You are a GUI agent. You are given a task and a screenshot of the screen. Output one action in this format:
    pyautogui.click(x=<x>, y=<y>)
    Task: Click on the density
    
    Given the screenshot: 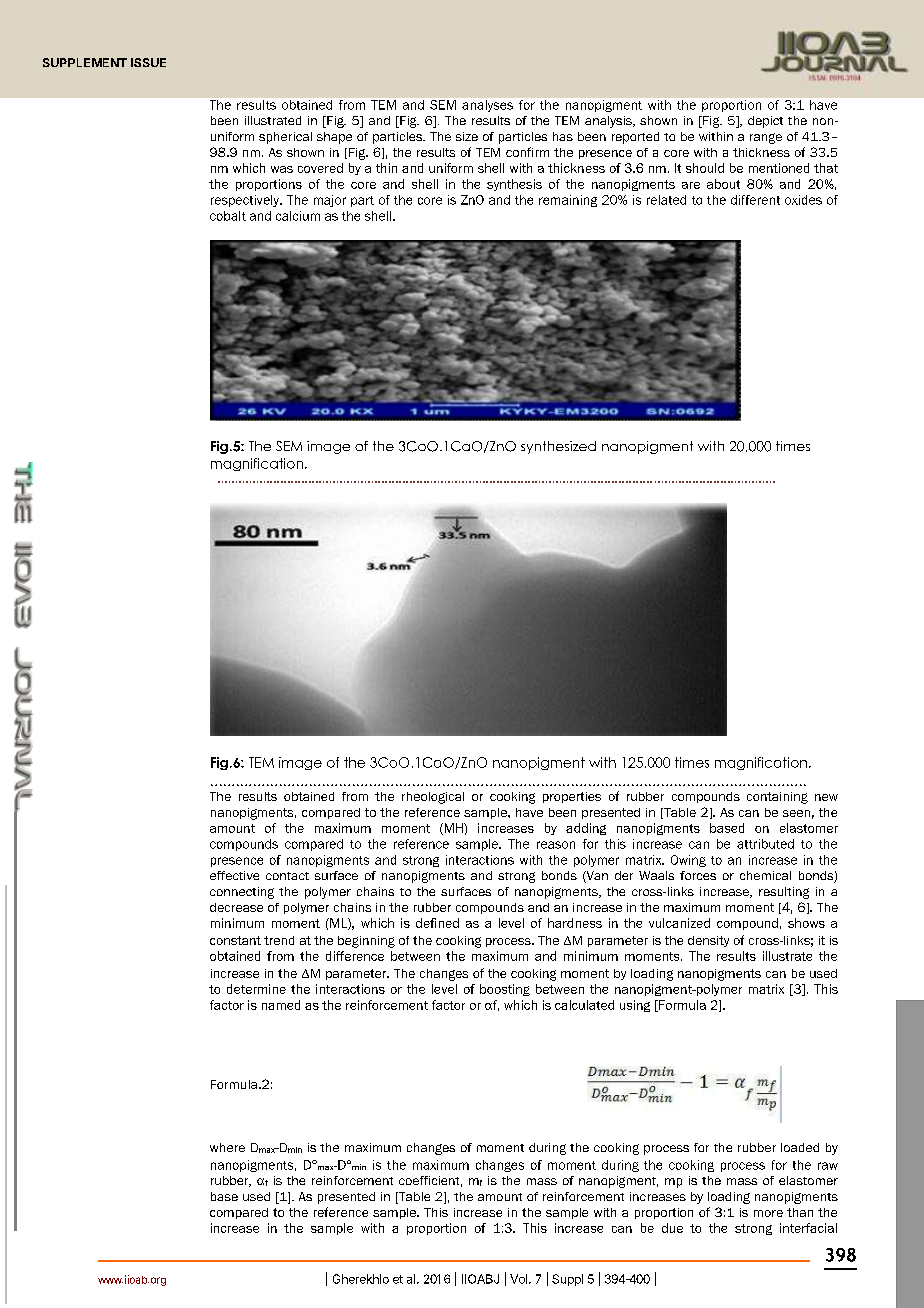 What is the action you would take?
    pyautogui.click(x=708, y=941)
